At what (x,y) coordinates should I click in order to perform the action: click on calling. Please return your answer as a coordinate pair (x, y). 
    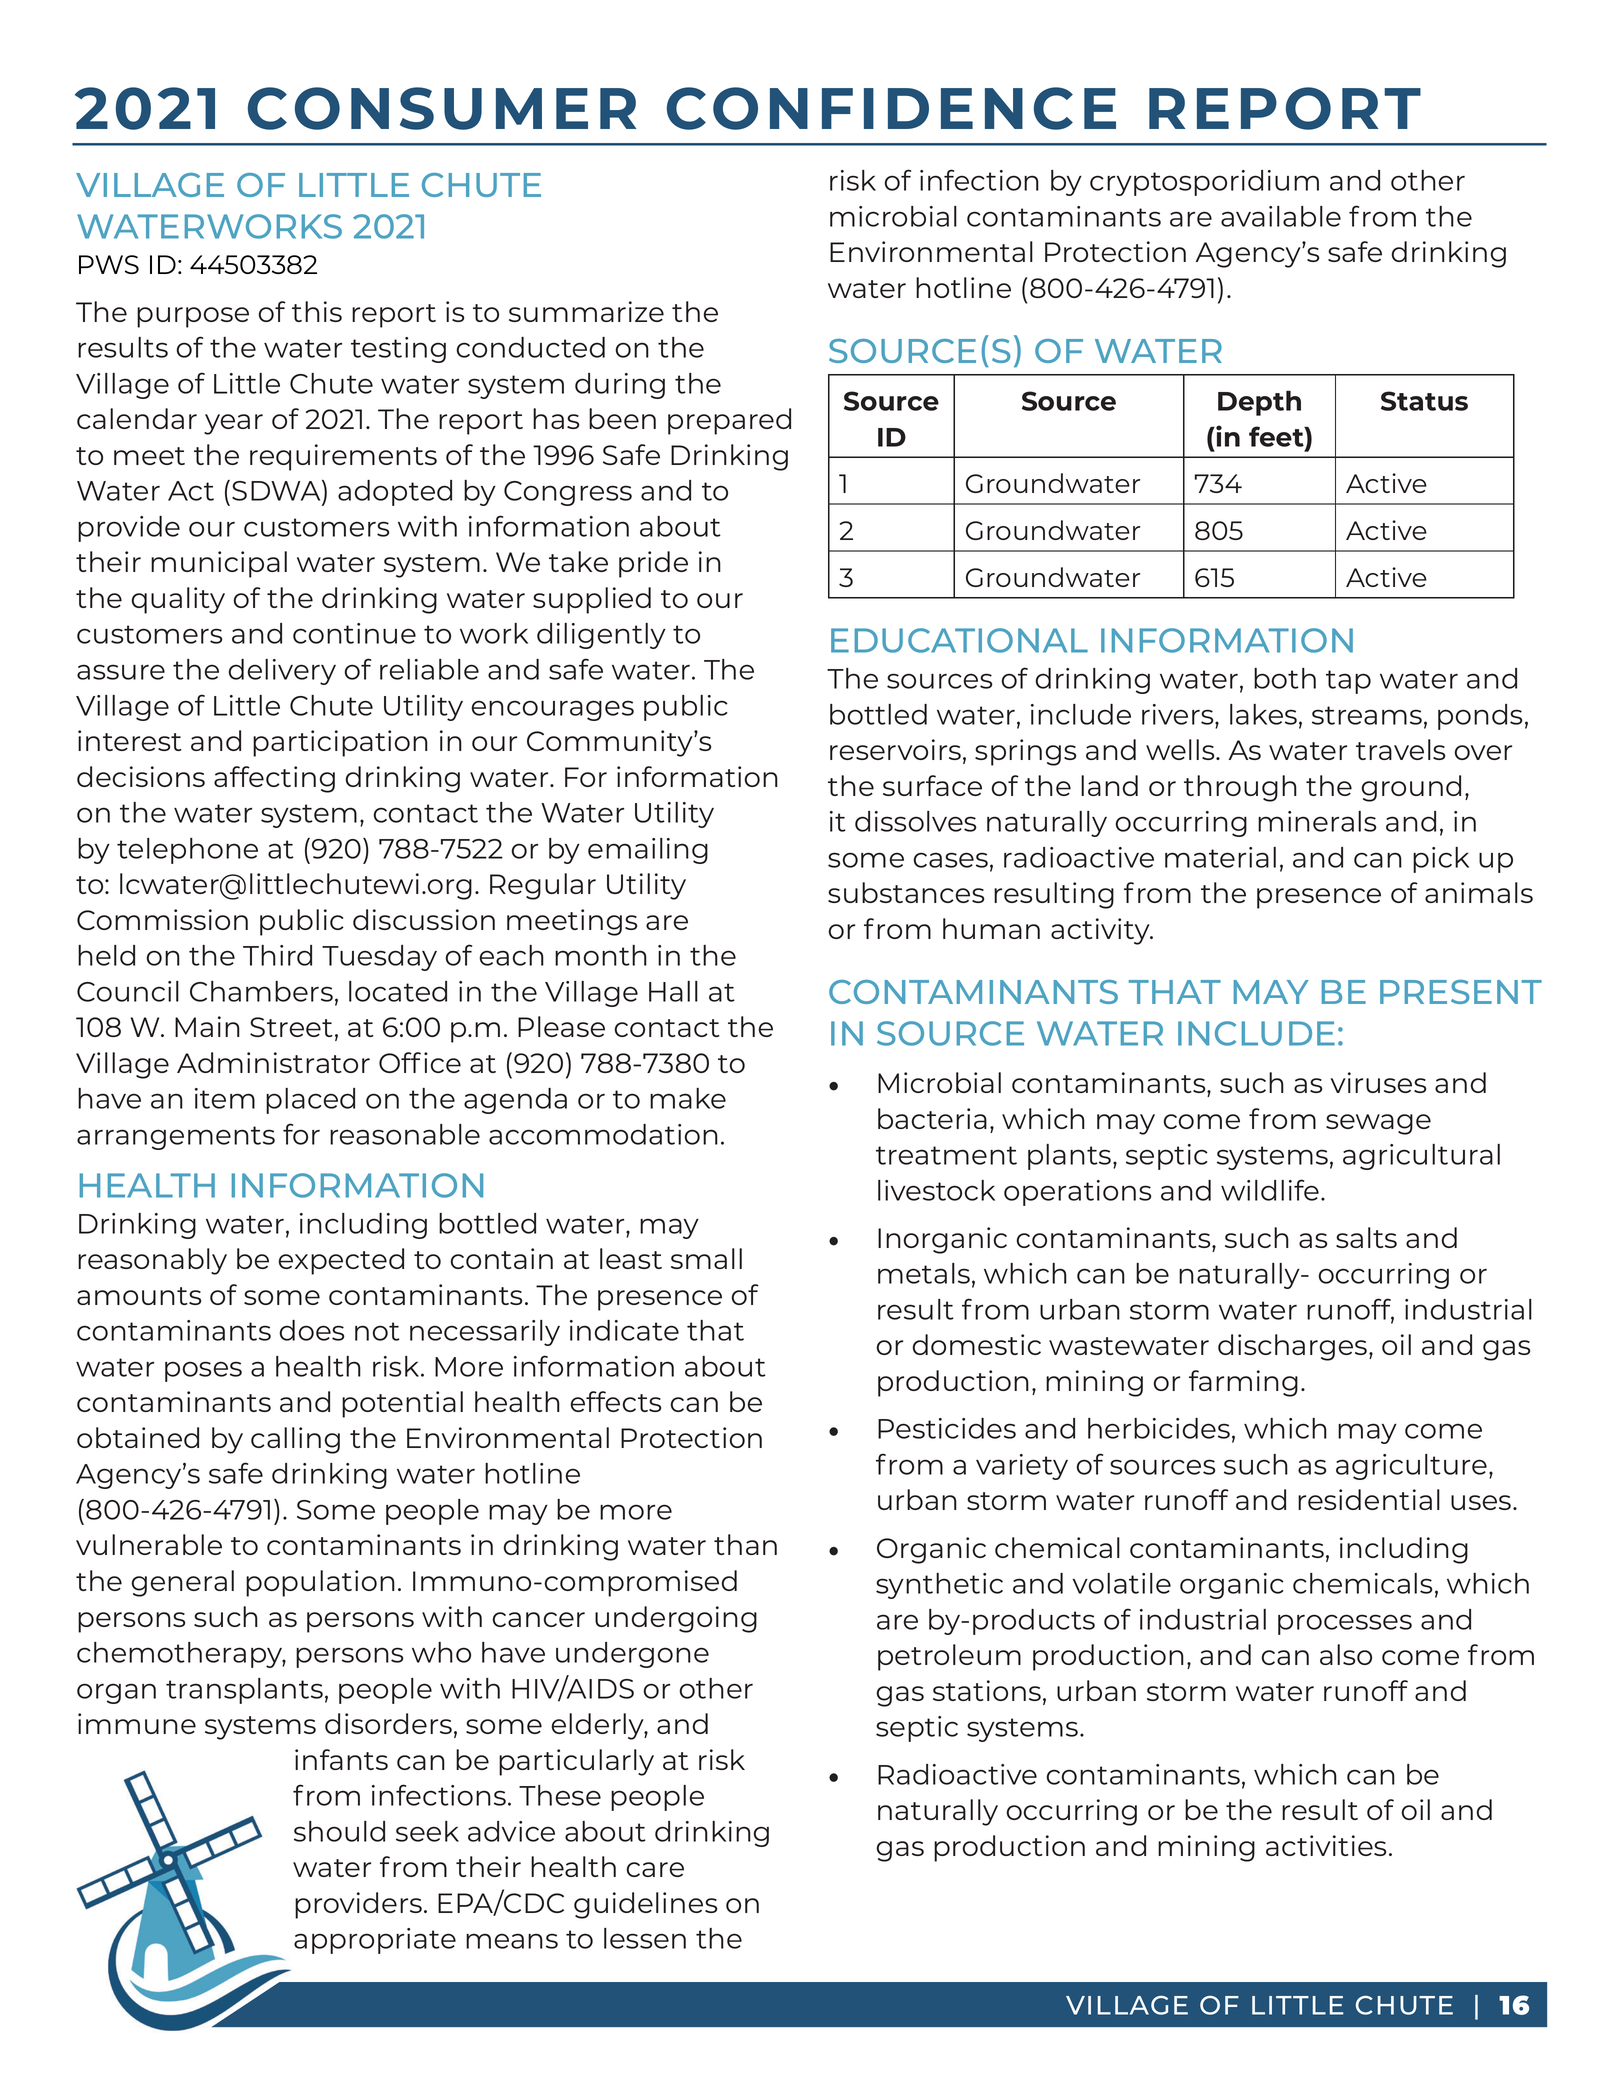
    Looking at the image, I should click on (295, 1440).
